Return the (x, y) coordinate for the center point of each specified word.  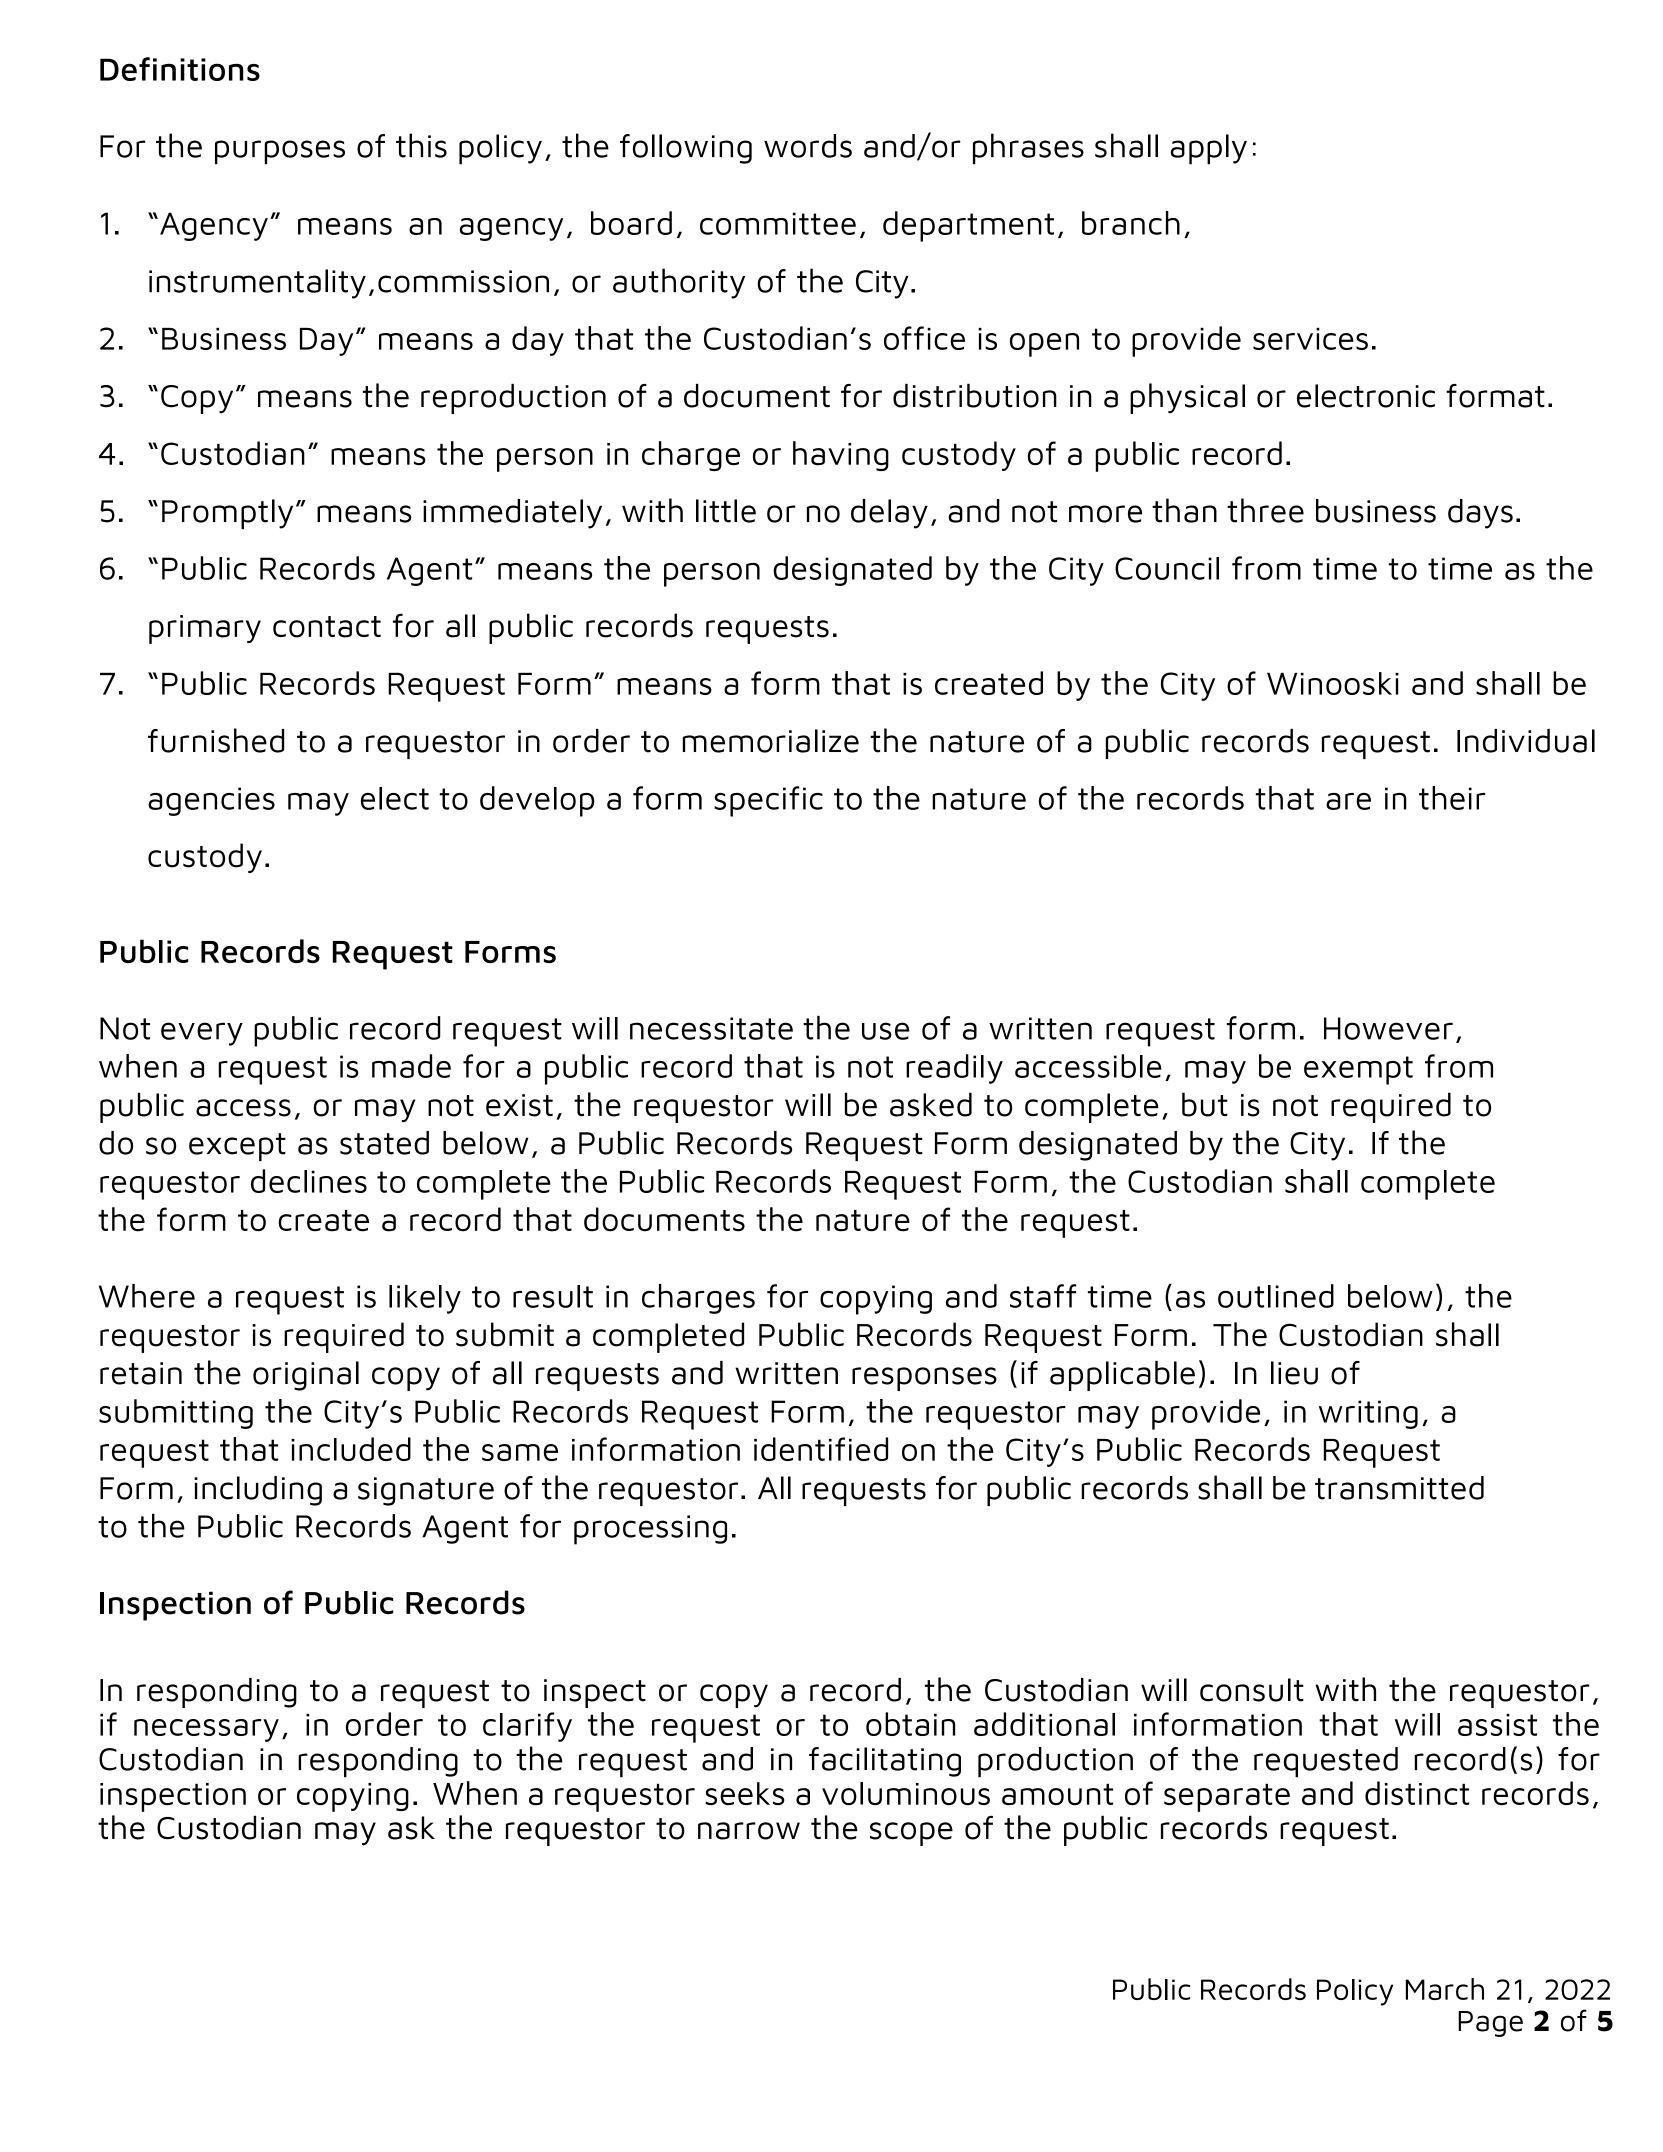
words (808, 146)
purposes (280, 152)
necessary (206, 1730)
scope (911, 1834)
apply (1209, 149)
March (1445, 1989)
